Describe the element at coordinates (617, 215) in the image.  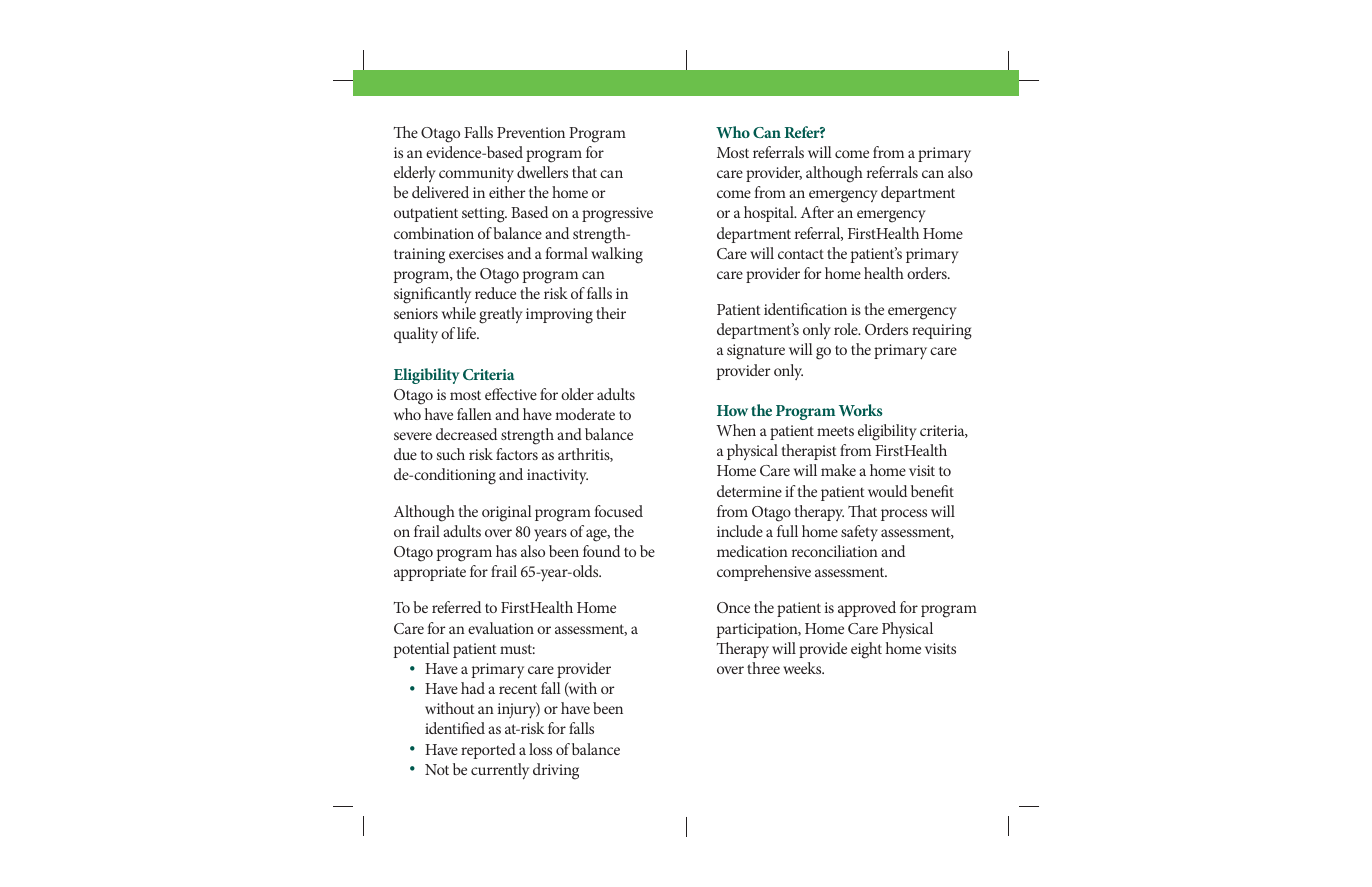
I see `progressive` at that location.
